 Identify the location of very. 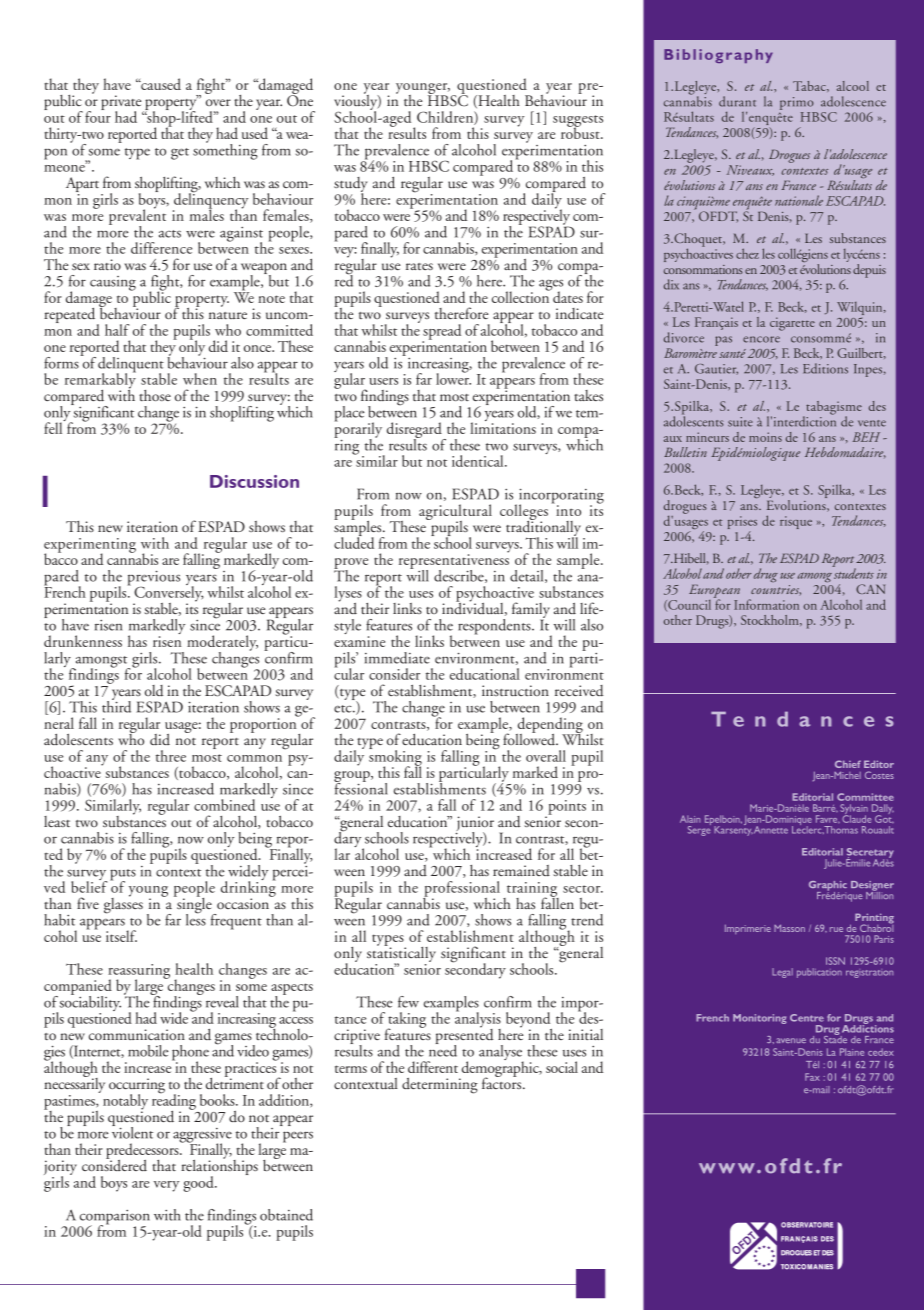
(167, 1186).
